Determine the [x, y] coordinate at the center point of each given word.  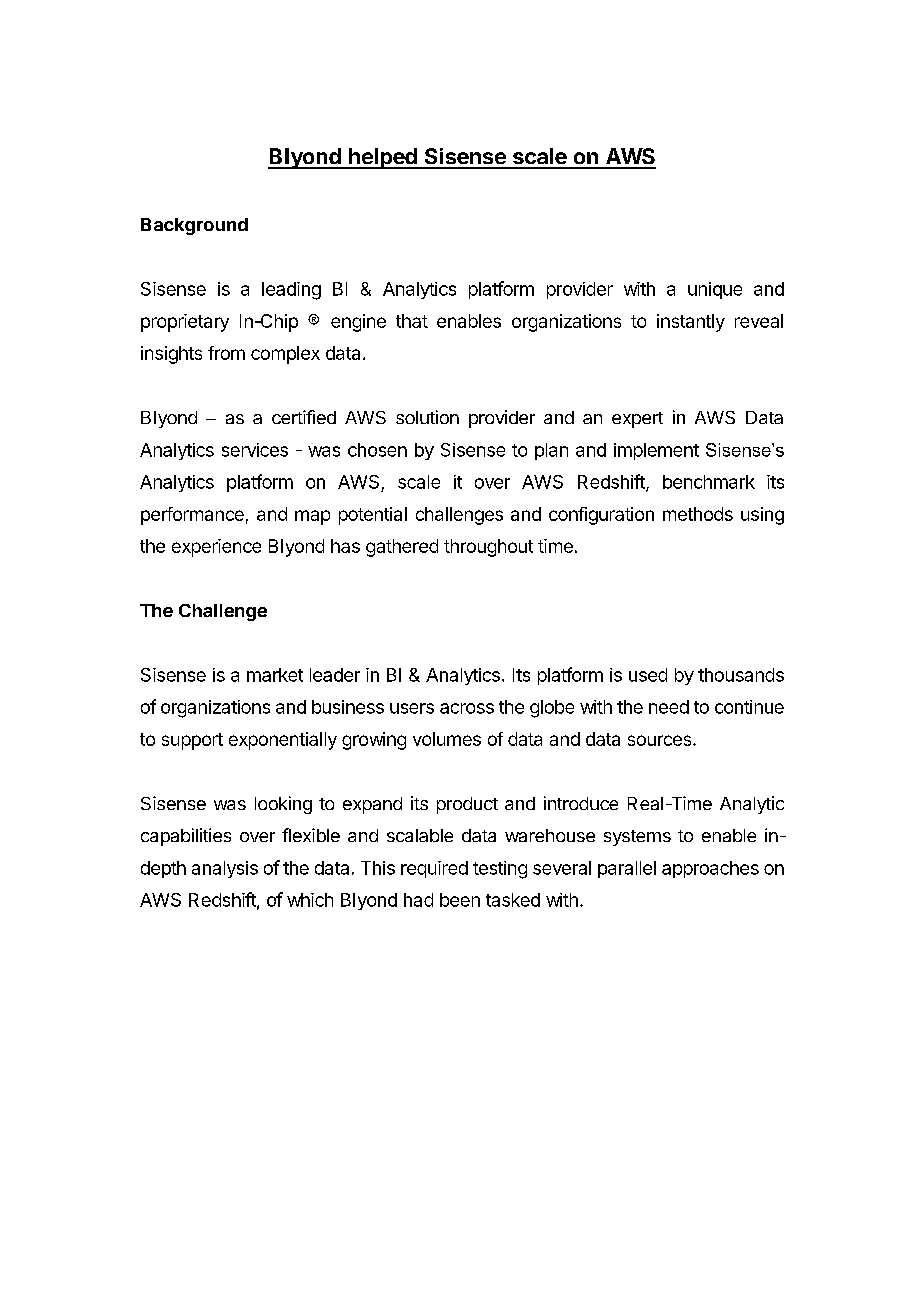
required [434, 869]
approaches [710, 869]
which [310, 900]
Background [194, 226]
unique [715, 290]
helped [383, 158]
